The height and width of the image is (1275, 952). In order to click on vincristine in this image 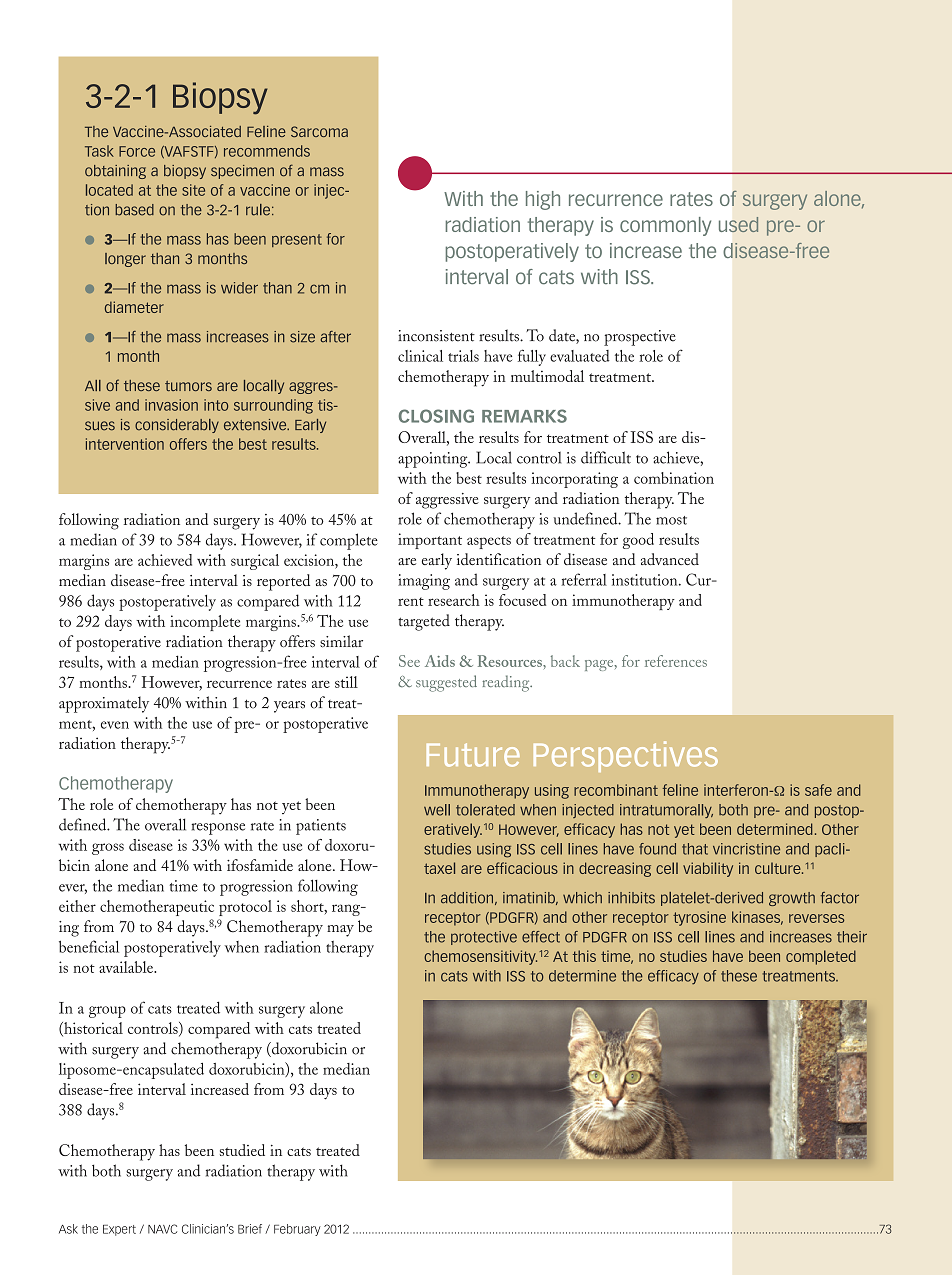, I will do `click(746, 849)`.
